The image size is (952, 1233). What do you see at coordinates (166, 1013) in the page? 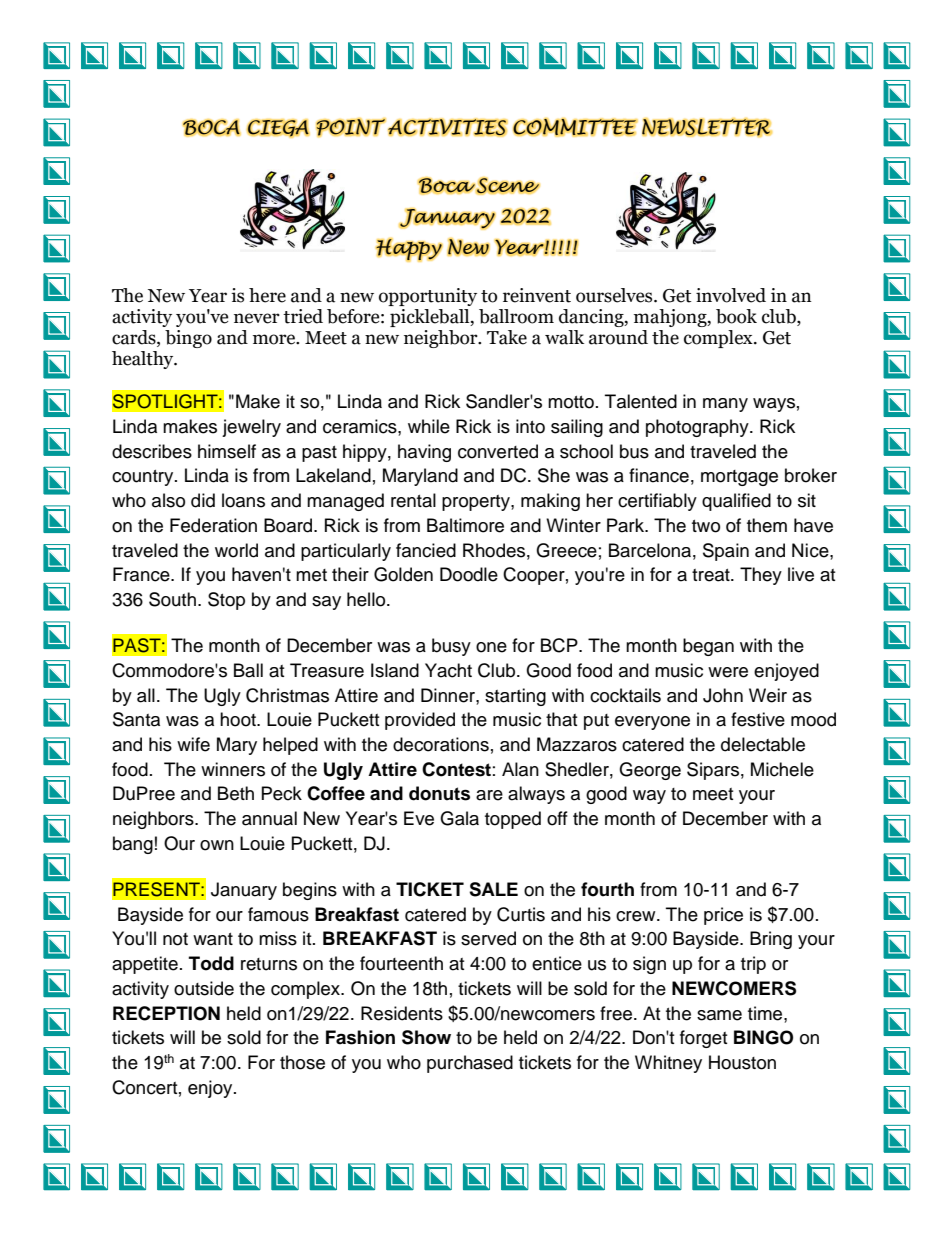
I see `RECEPTION` at bounding box center [166, 1013].
